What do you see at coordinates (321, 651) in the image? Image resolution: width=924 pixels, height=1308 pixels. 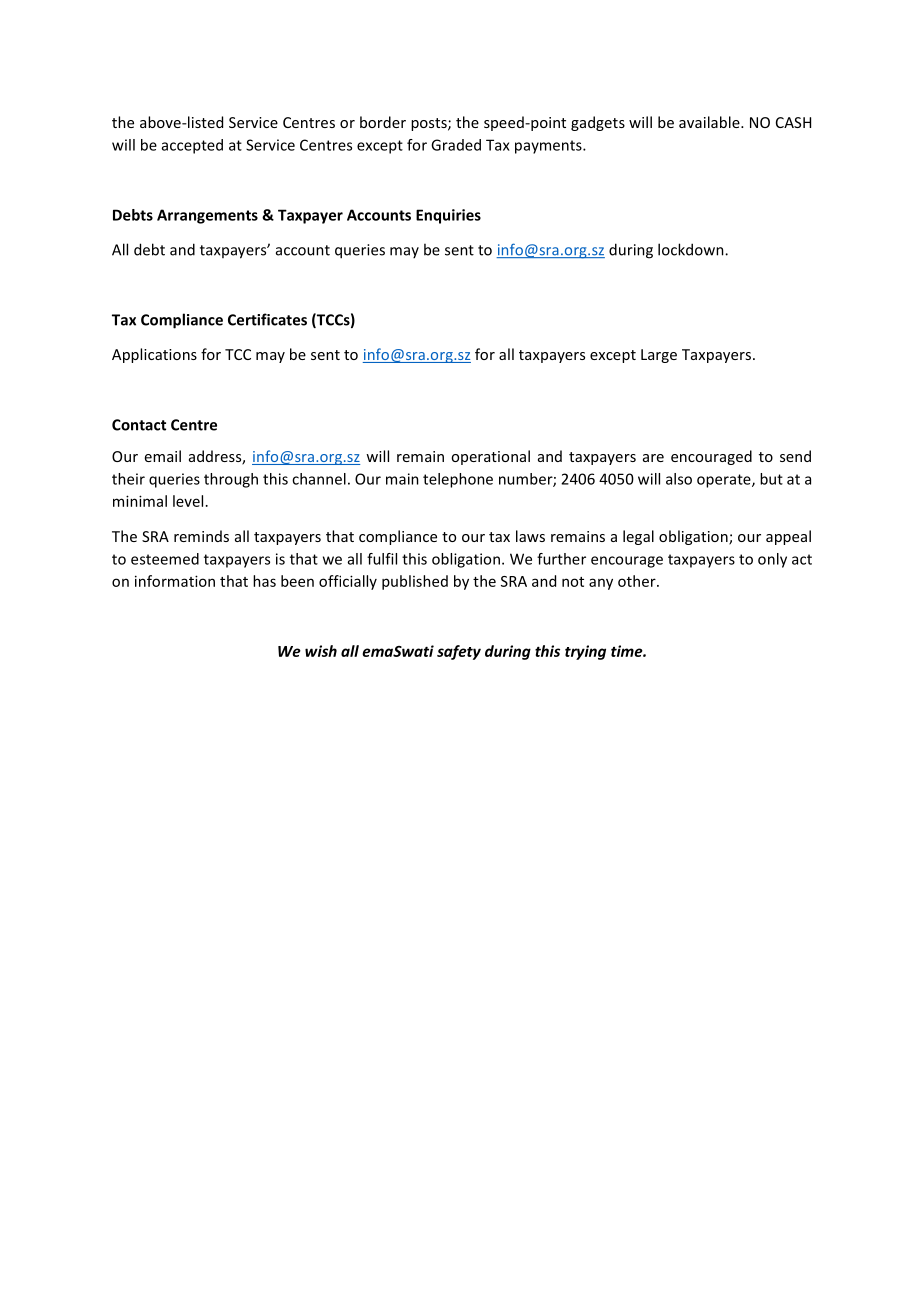 I see `wish` at bounding box center [321, 651].
